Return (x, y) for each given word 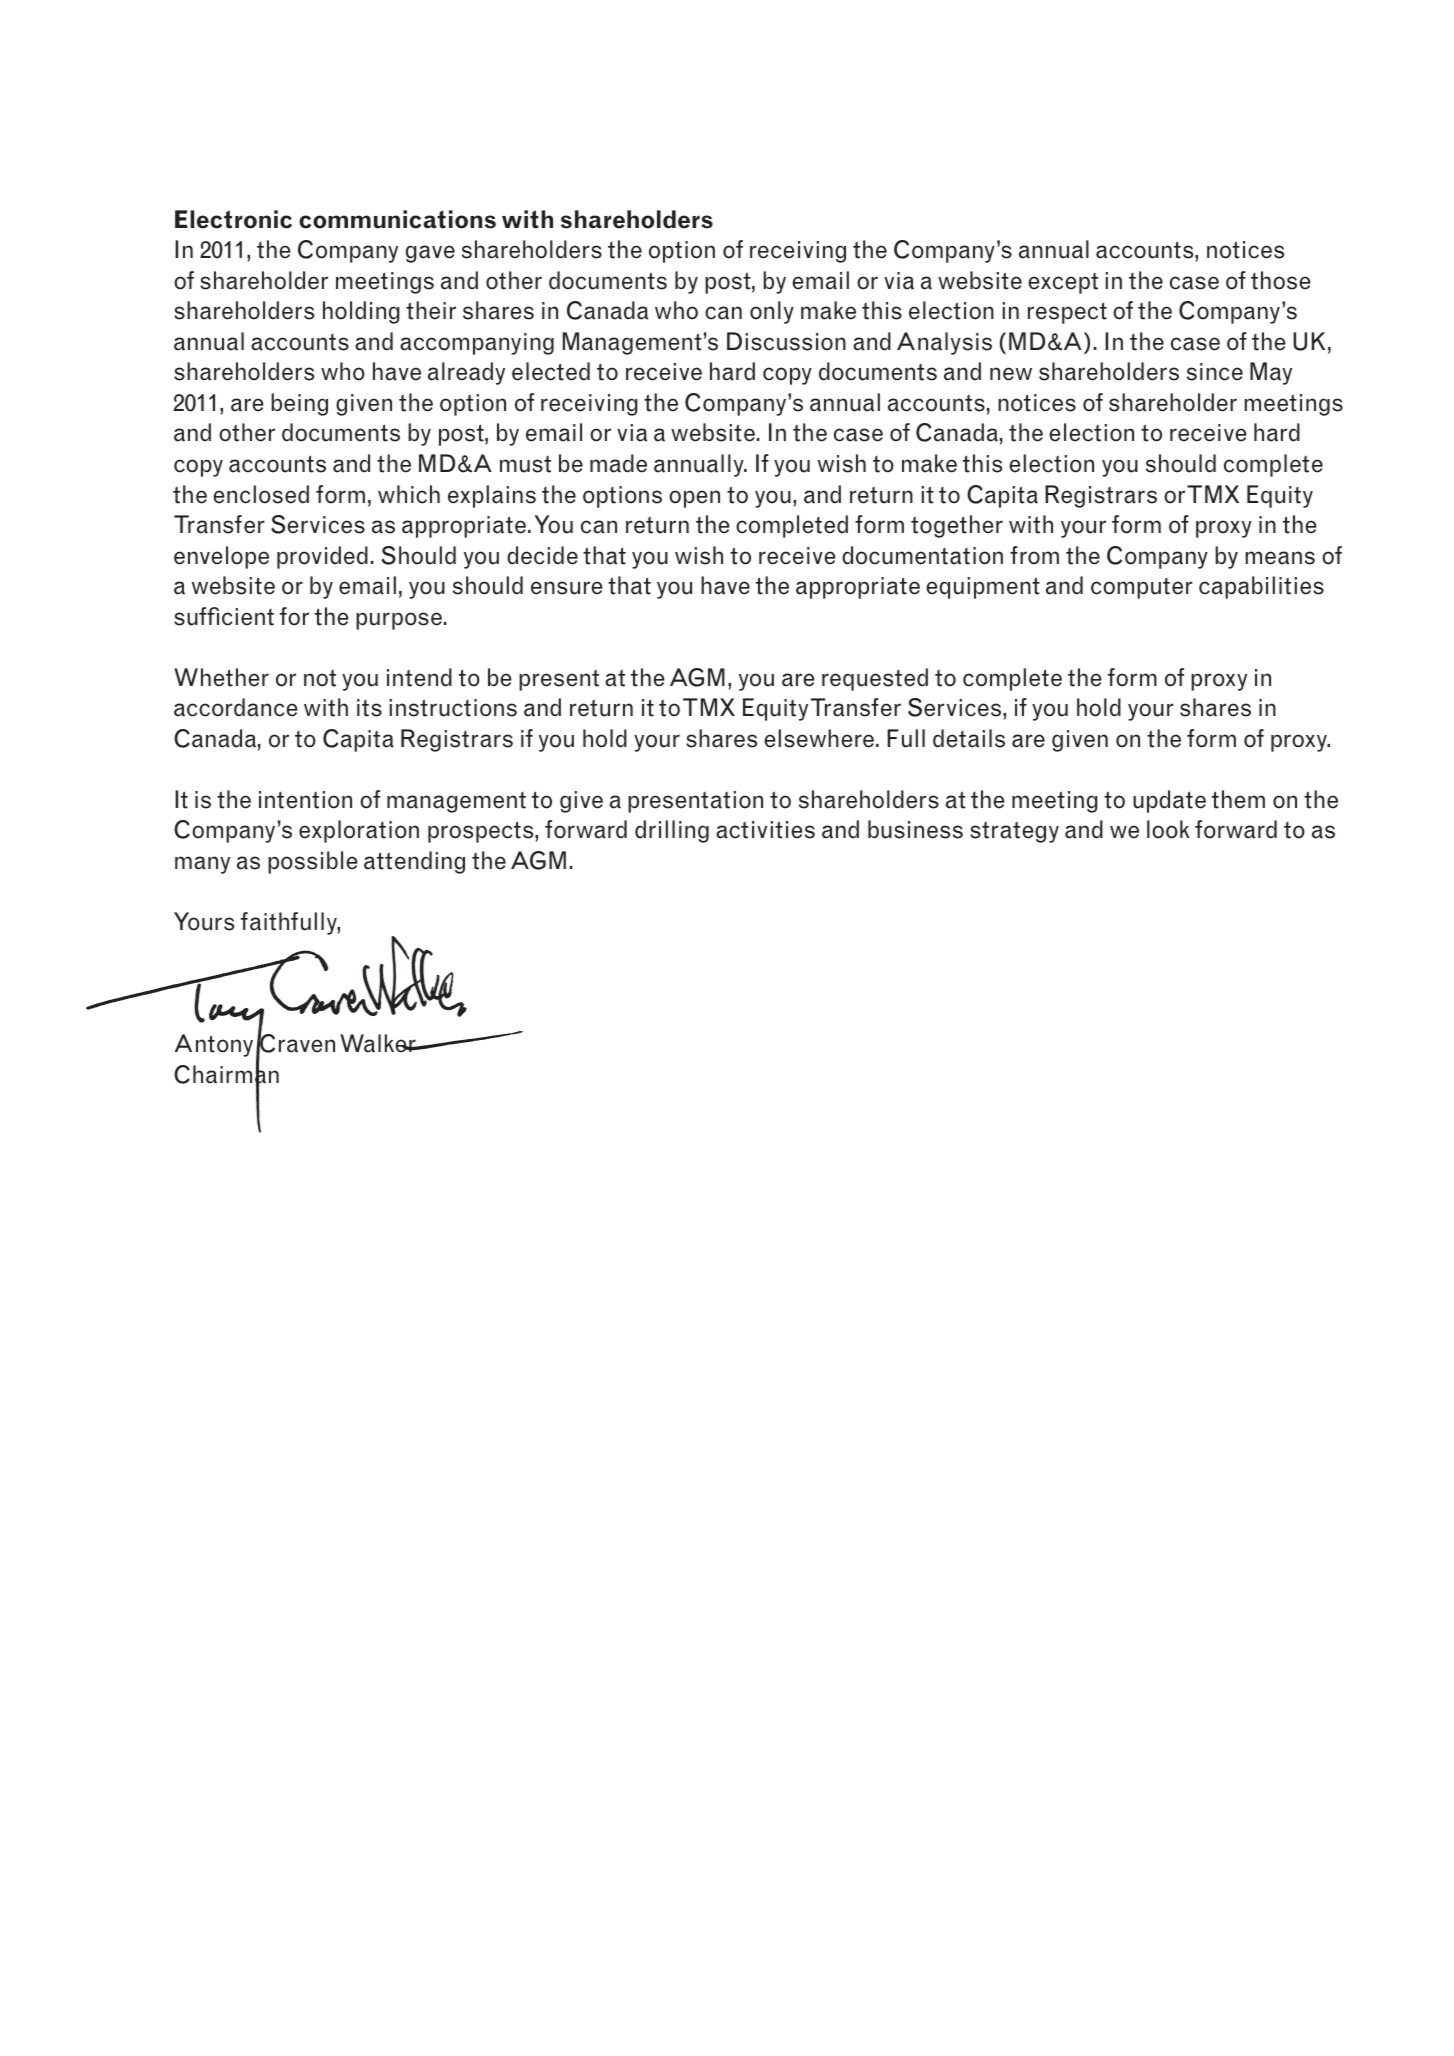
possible (313, 862)
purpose (399, 621)
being (299, 404)
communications (397, 219)
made (618, 463)
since (1215, 372)
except (1063, 283)
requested (875, 679)
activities (765, 830)
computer (1142, 588)
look (1168, 829)
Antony (214, 1045)
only (772, 312)
